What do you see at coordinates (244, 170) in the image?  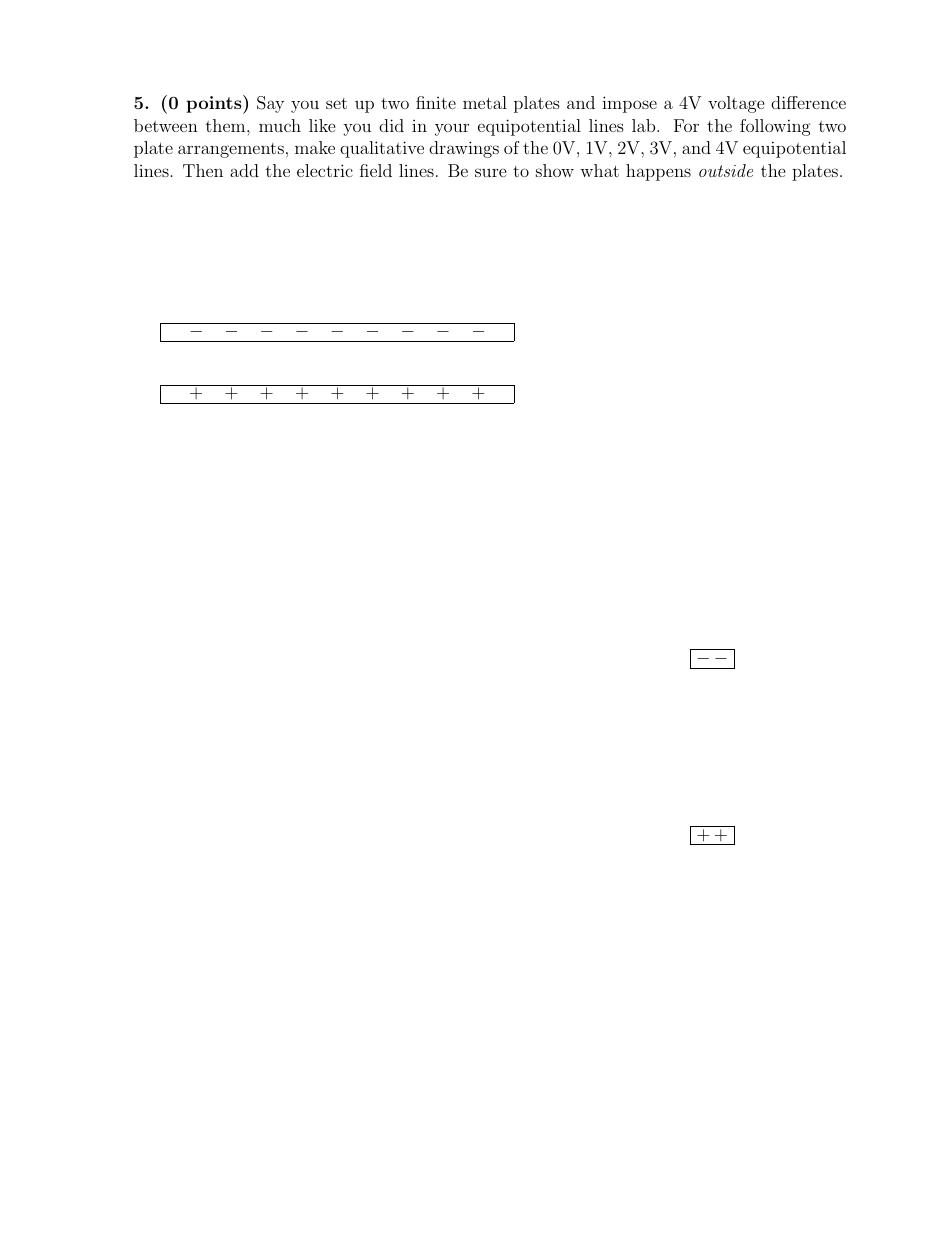 I see `add` at bounding box center [244, 170].
